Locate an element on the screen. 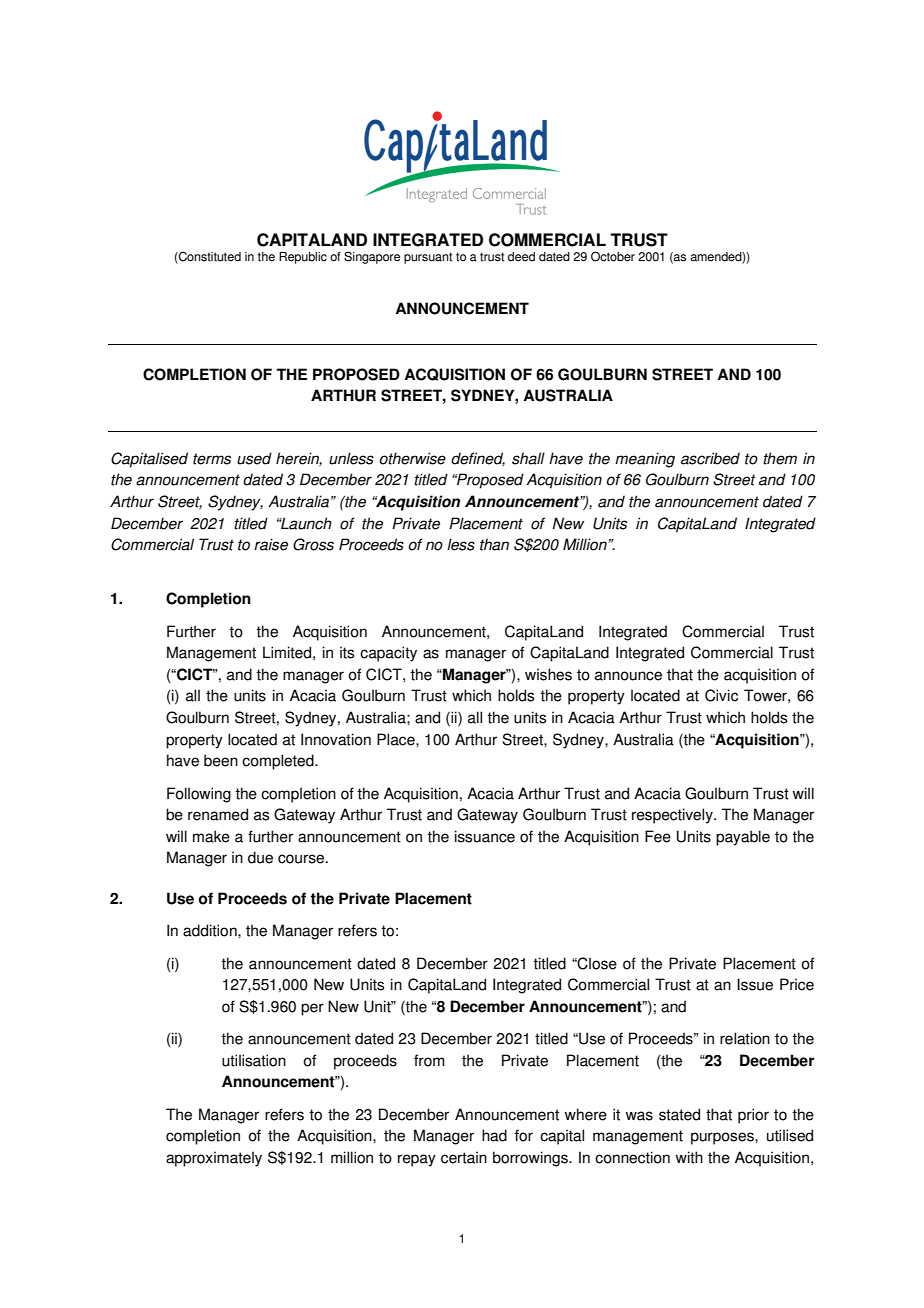 The height and width of the screenshot is (1308, 924). Republic is located at coordinates (303, 258).
